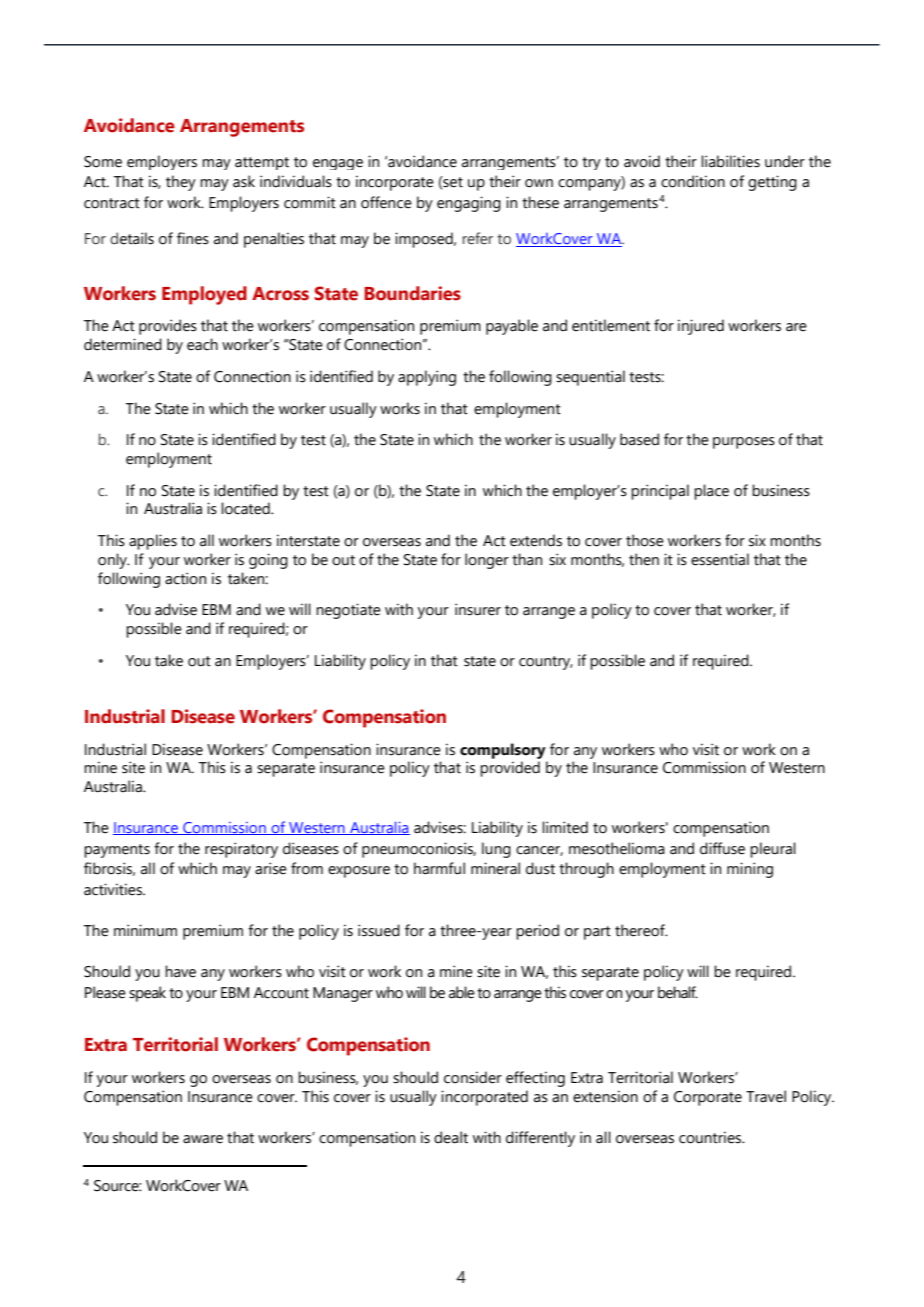 The width and height of the screenshot is (924, 1307). Describe the element at coordinates (469, 204) in the screenshot. I see `engaging` at that location.
